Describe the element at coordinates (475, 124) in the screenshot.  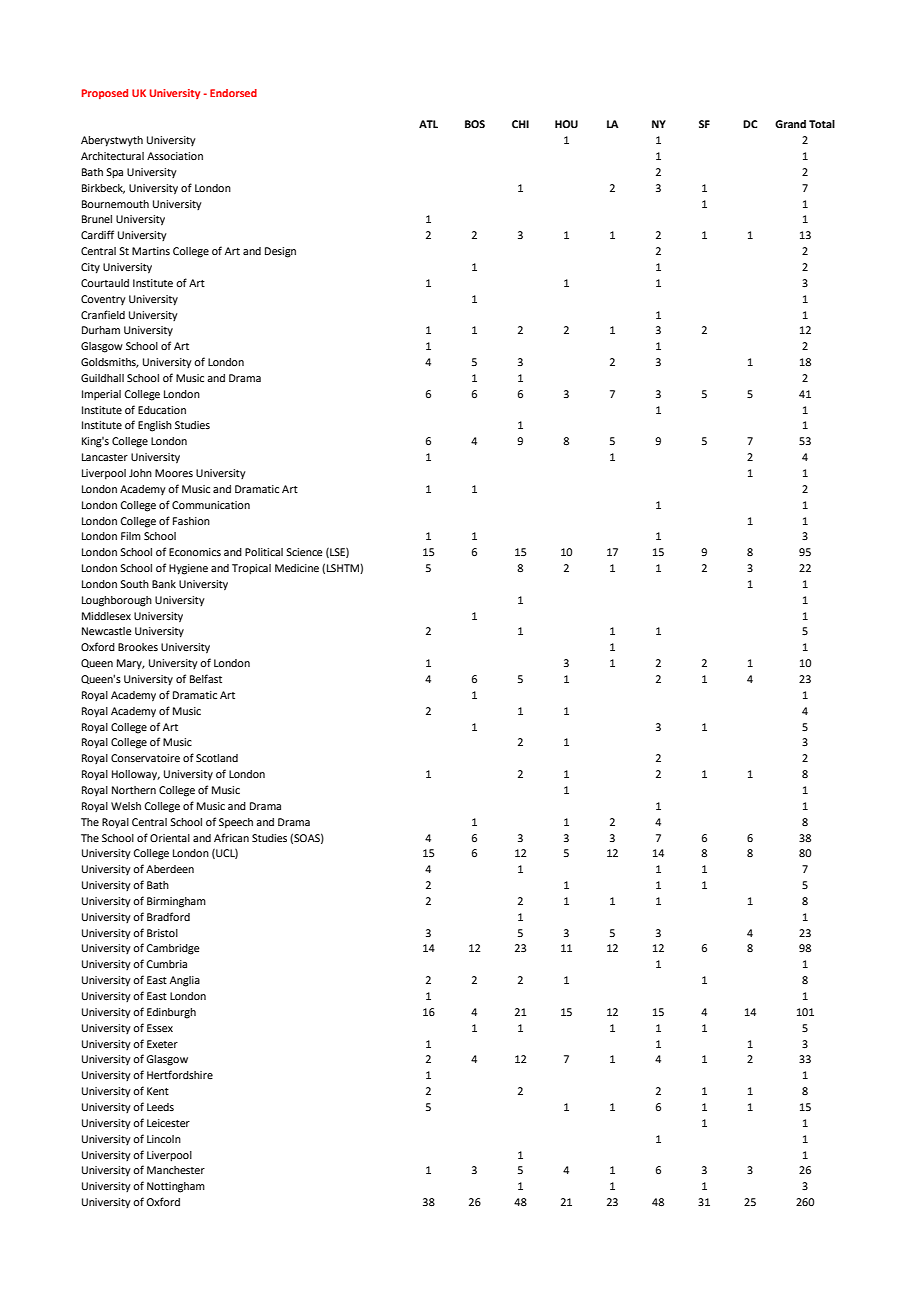
I see `BOS` at that location.
